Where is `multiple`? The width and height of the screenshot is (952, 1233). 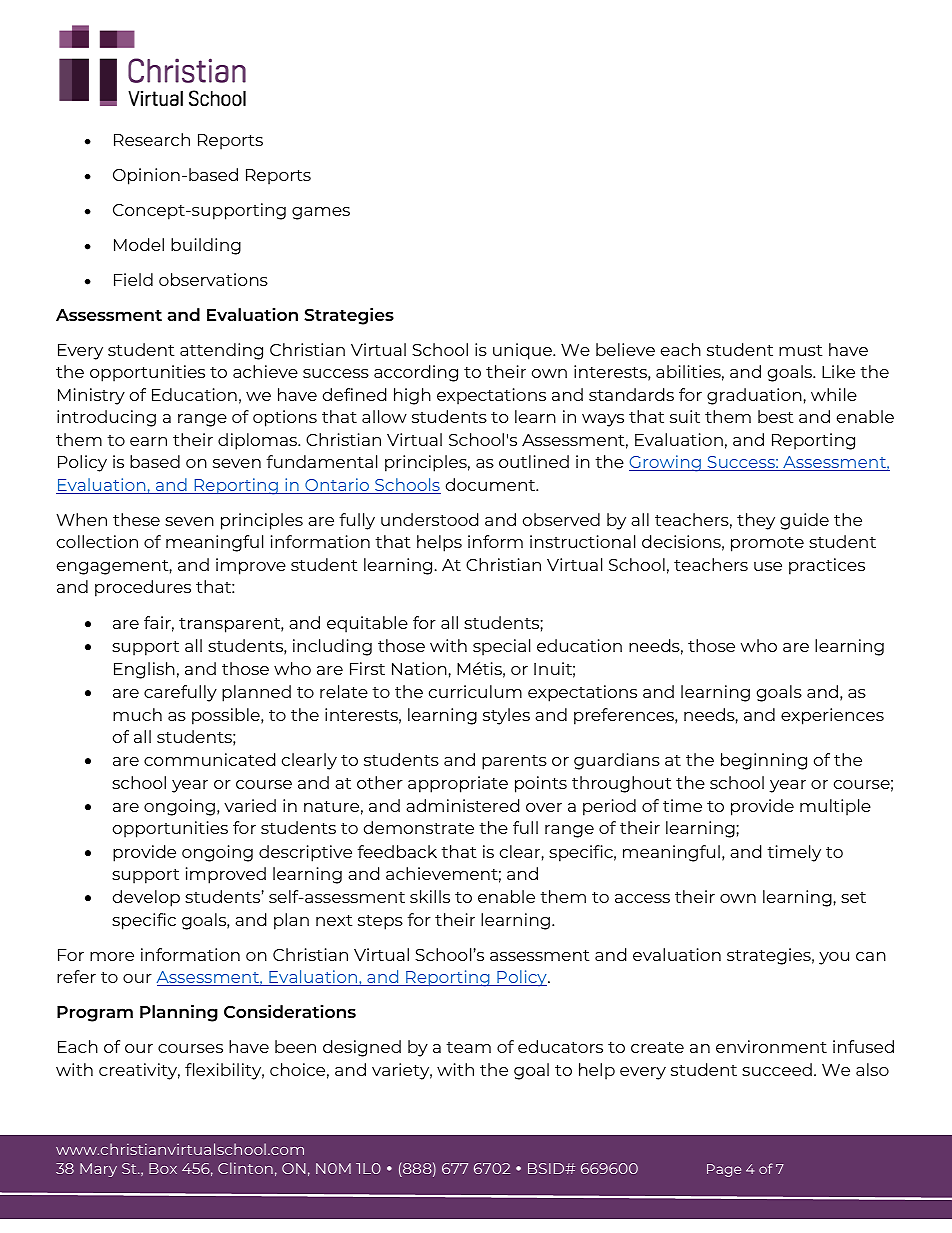
multiple is located at coordinates (835, 807).
